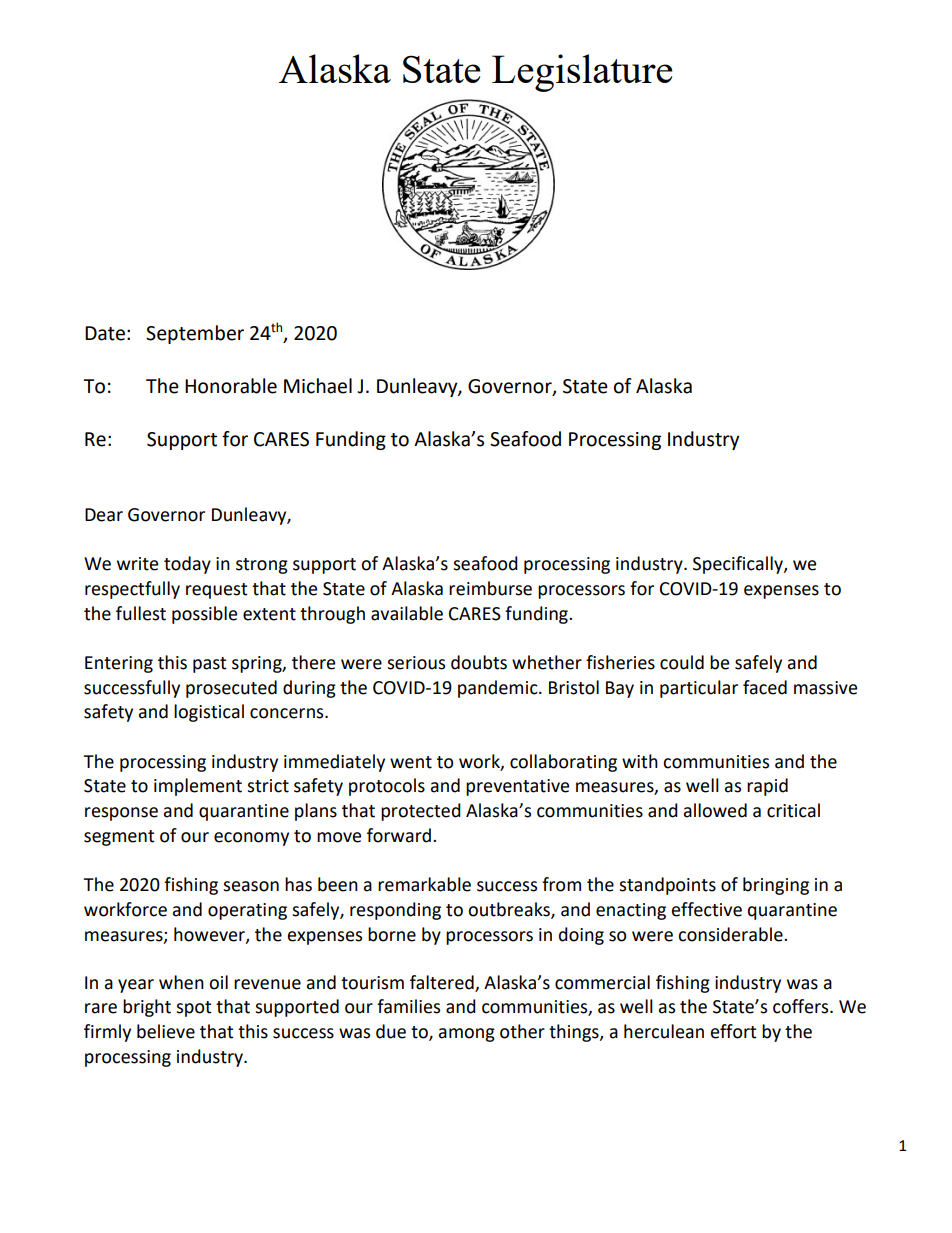 This screenshot has height=1233, width=952. What do you see at coordinates (231, 386) in the screenshot?
I see `Honorable` at bounding box center [231, 386].
